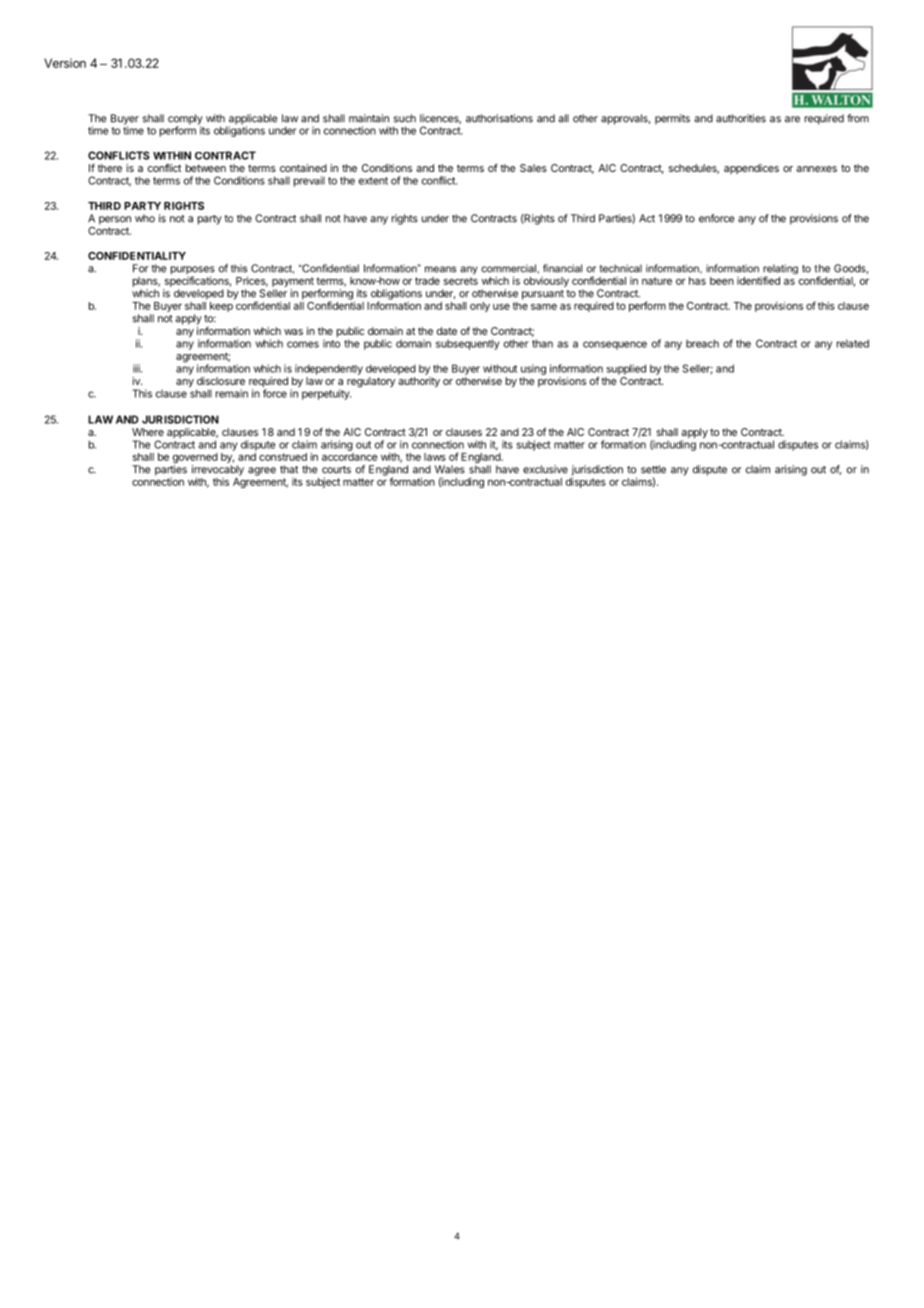  Describe the element at coordinates (405, 118) in the screenshot. I see `such` at that location.
